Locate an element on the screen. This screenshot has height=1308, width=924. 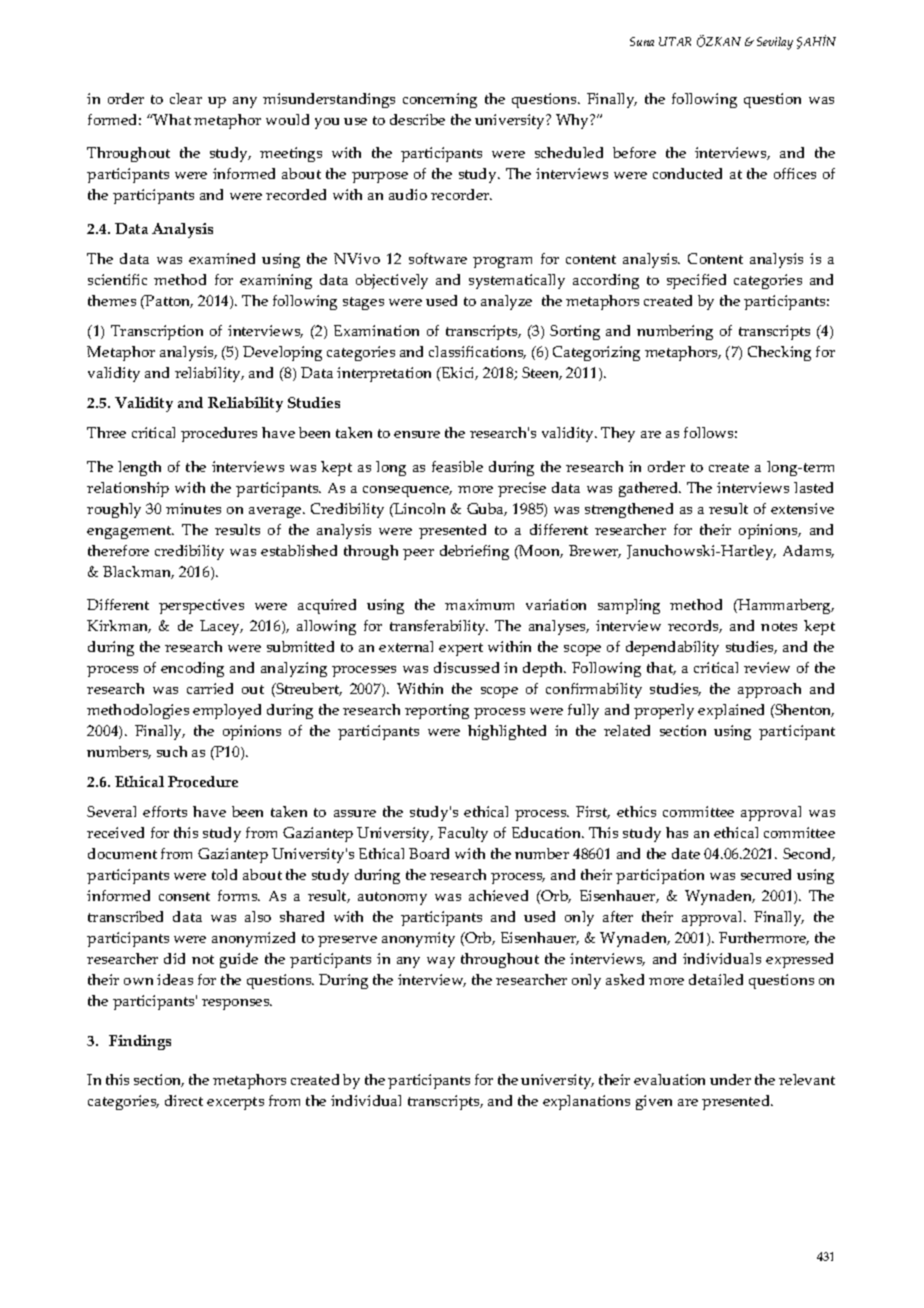
Suna is located at coordinates (642, 41).
